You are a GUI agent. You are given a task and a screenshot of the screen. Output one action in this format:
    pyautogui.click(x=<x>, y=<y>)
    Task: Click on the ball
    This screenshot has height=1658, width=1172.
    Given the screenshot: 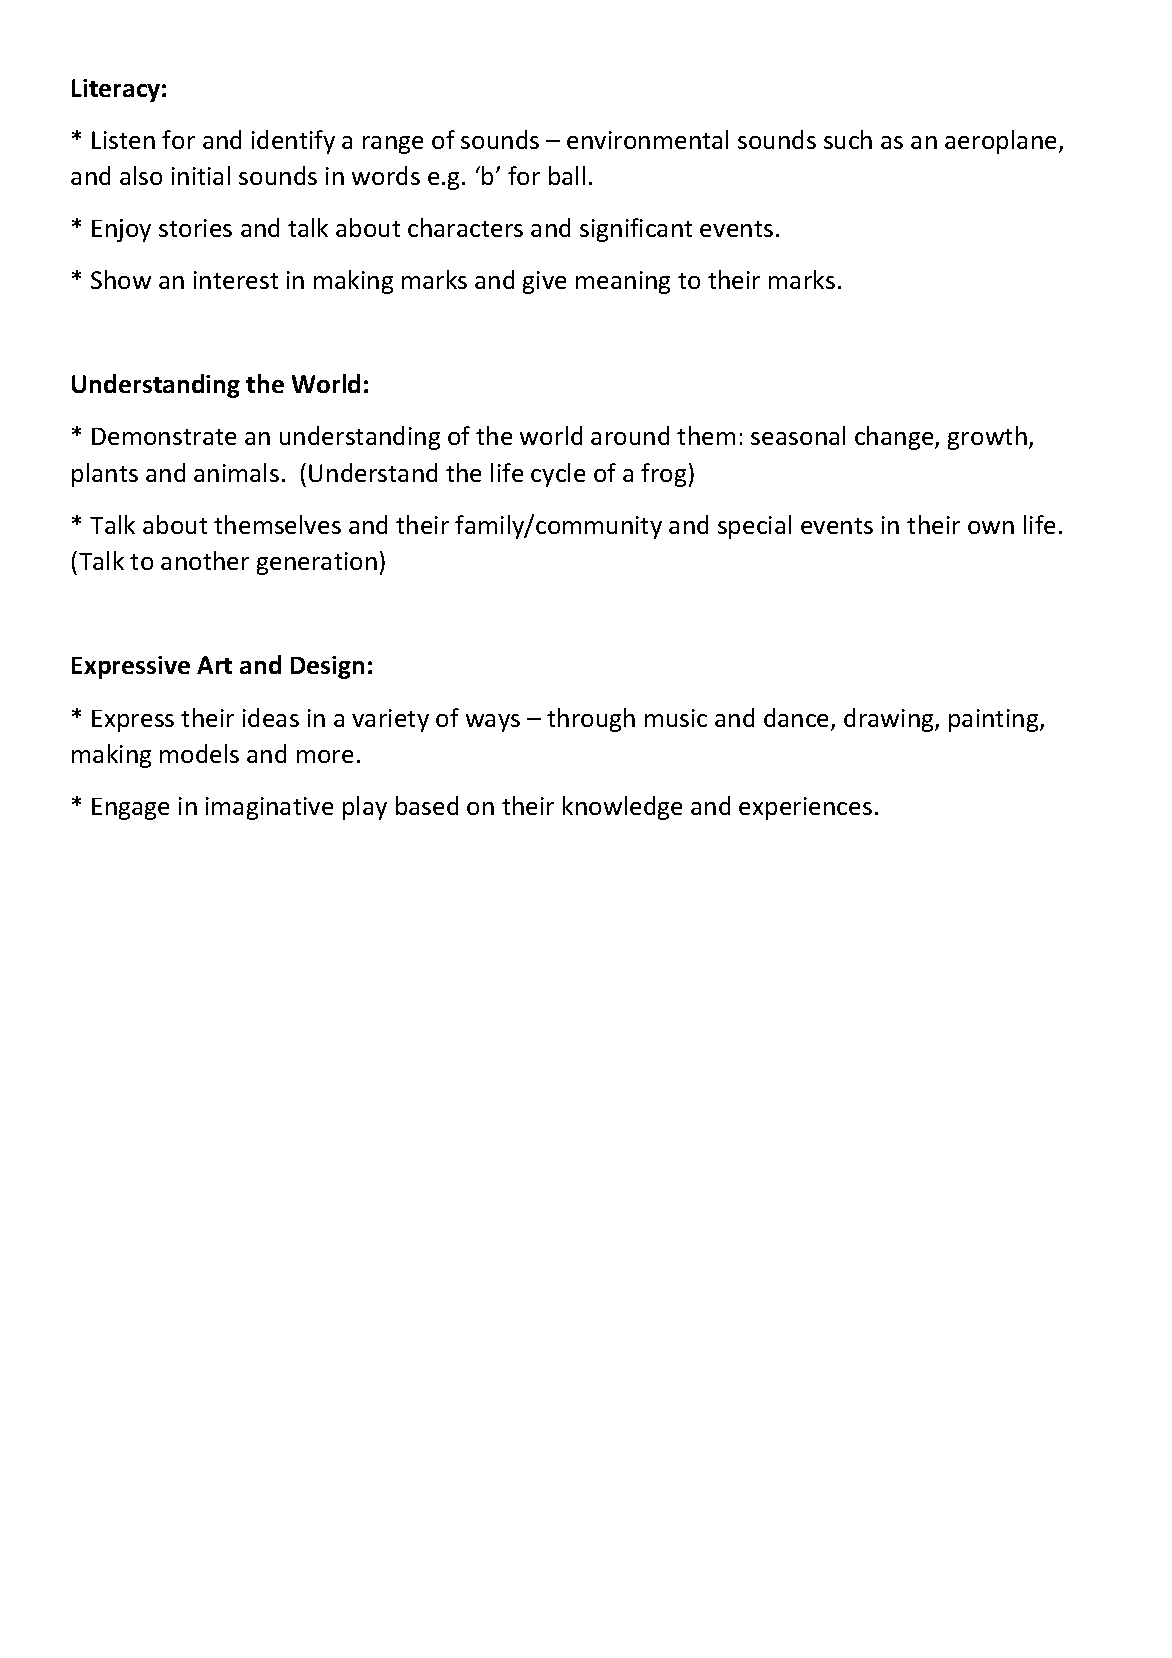 What is the action you would take?
    pyautogui.click(x=567, y=175)
